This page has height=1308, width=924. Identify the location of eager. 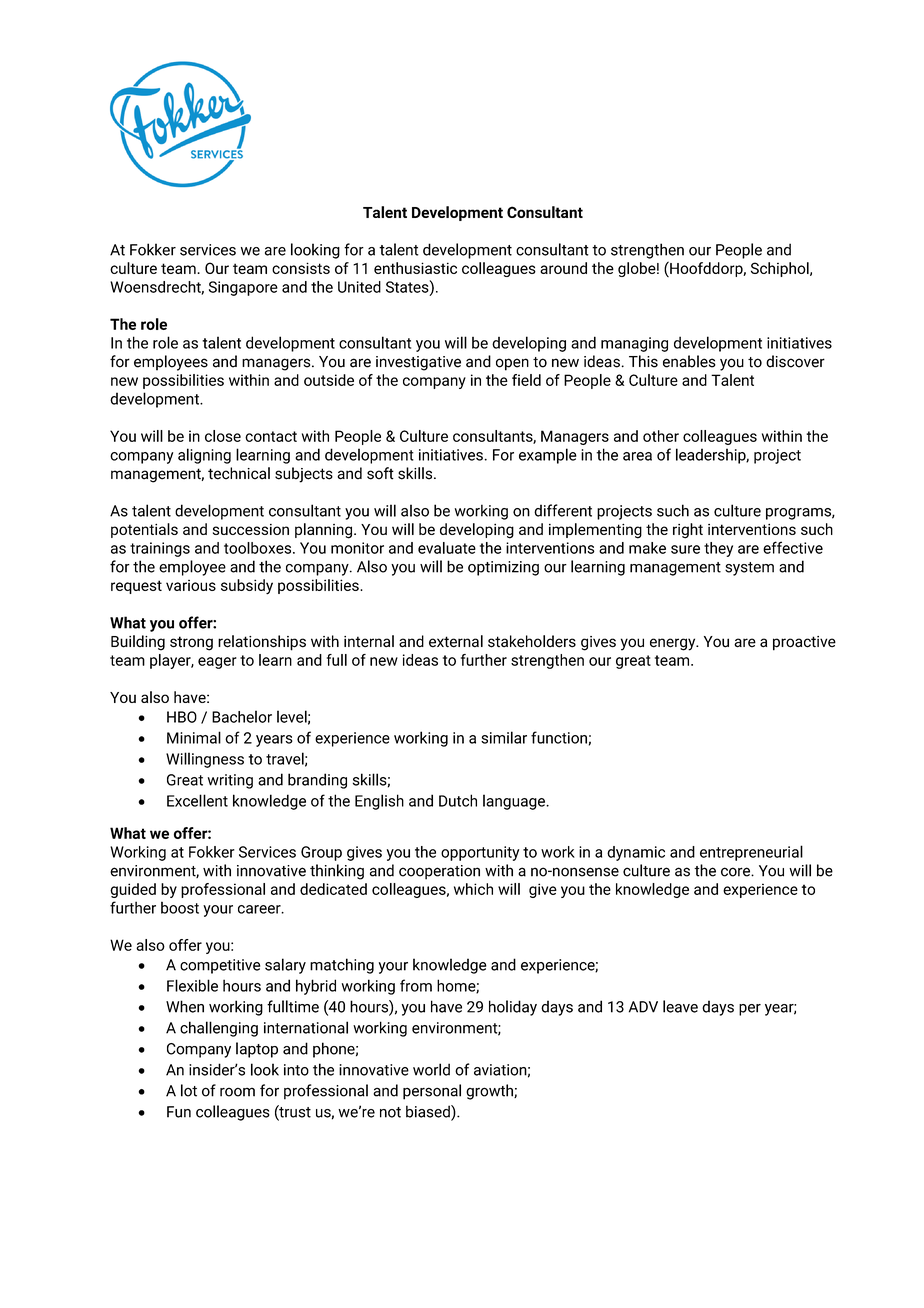
(217, 663).
